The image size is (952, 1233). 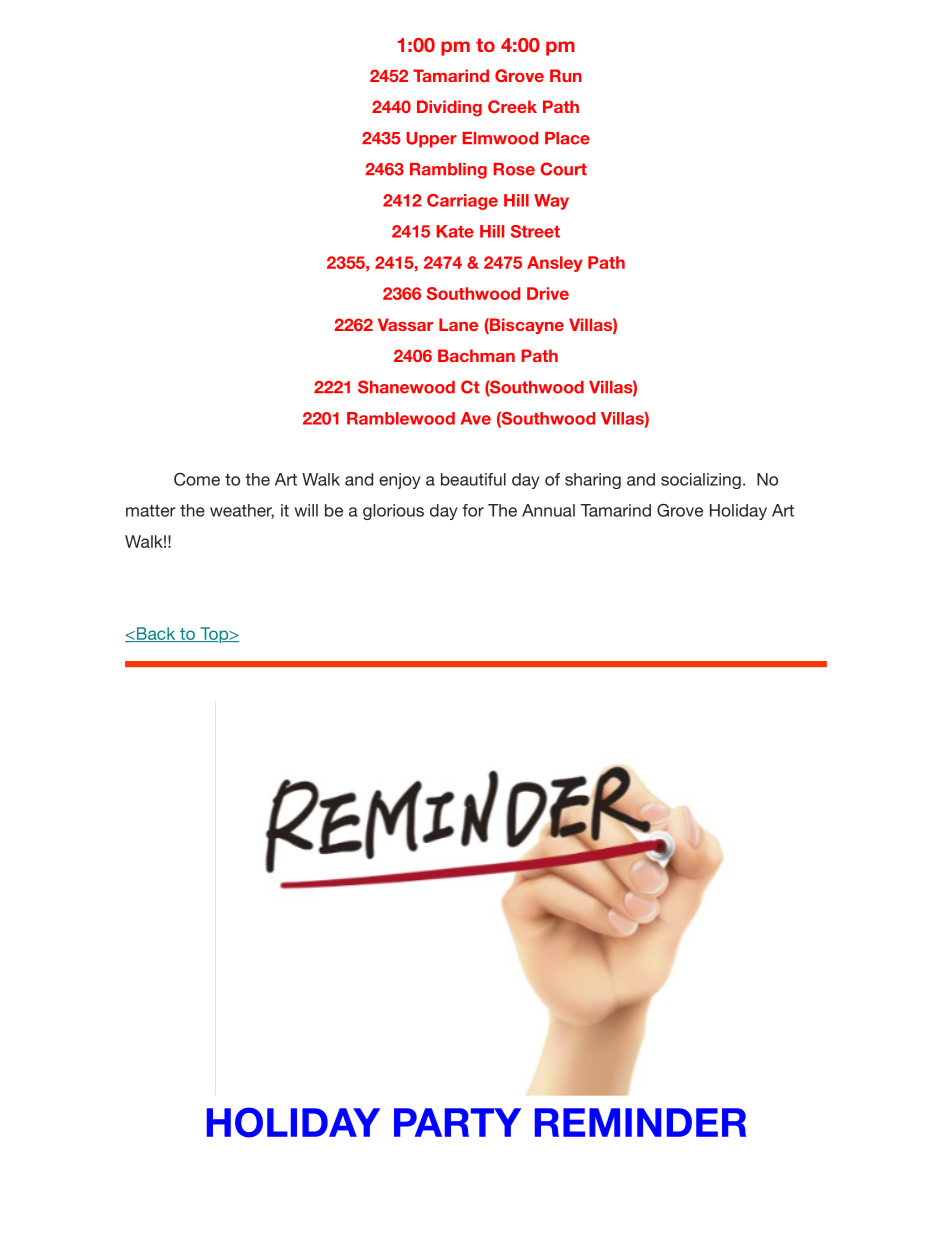 What do you see at coordinates (393, 512) in the screenshot?
I see `glorious` at bounding box center [393, 512].
